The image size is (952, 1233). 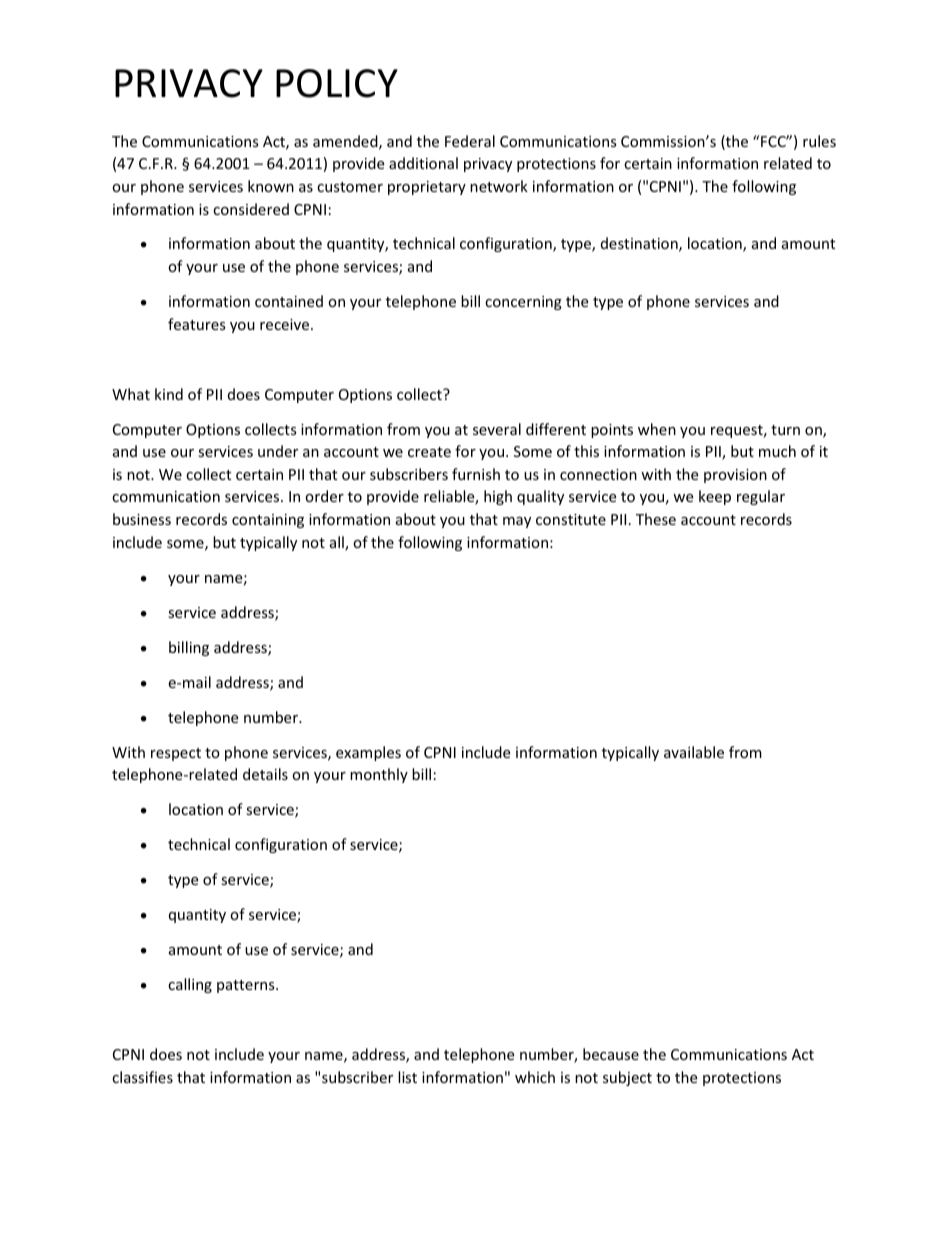 What do you see at coordinates (517, 522) in the screenshot?
I see `may` at bounding box center [517, 522].
